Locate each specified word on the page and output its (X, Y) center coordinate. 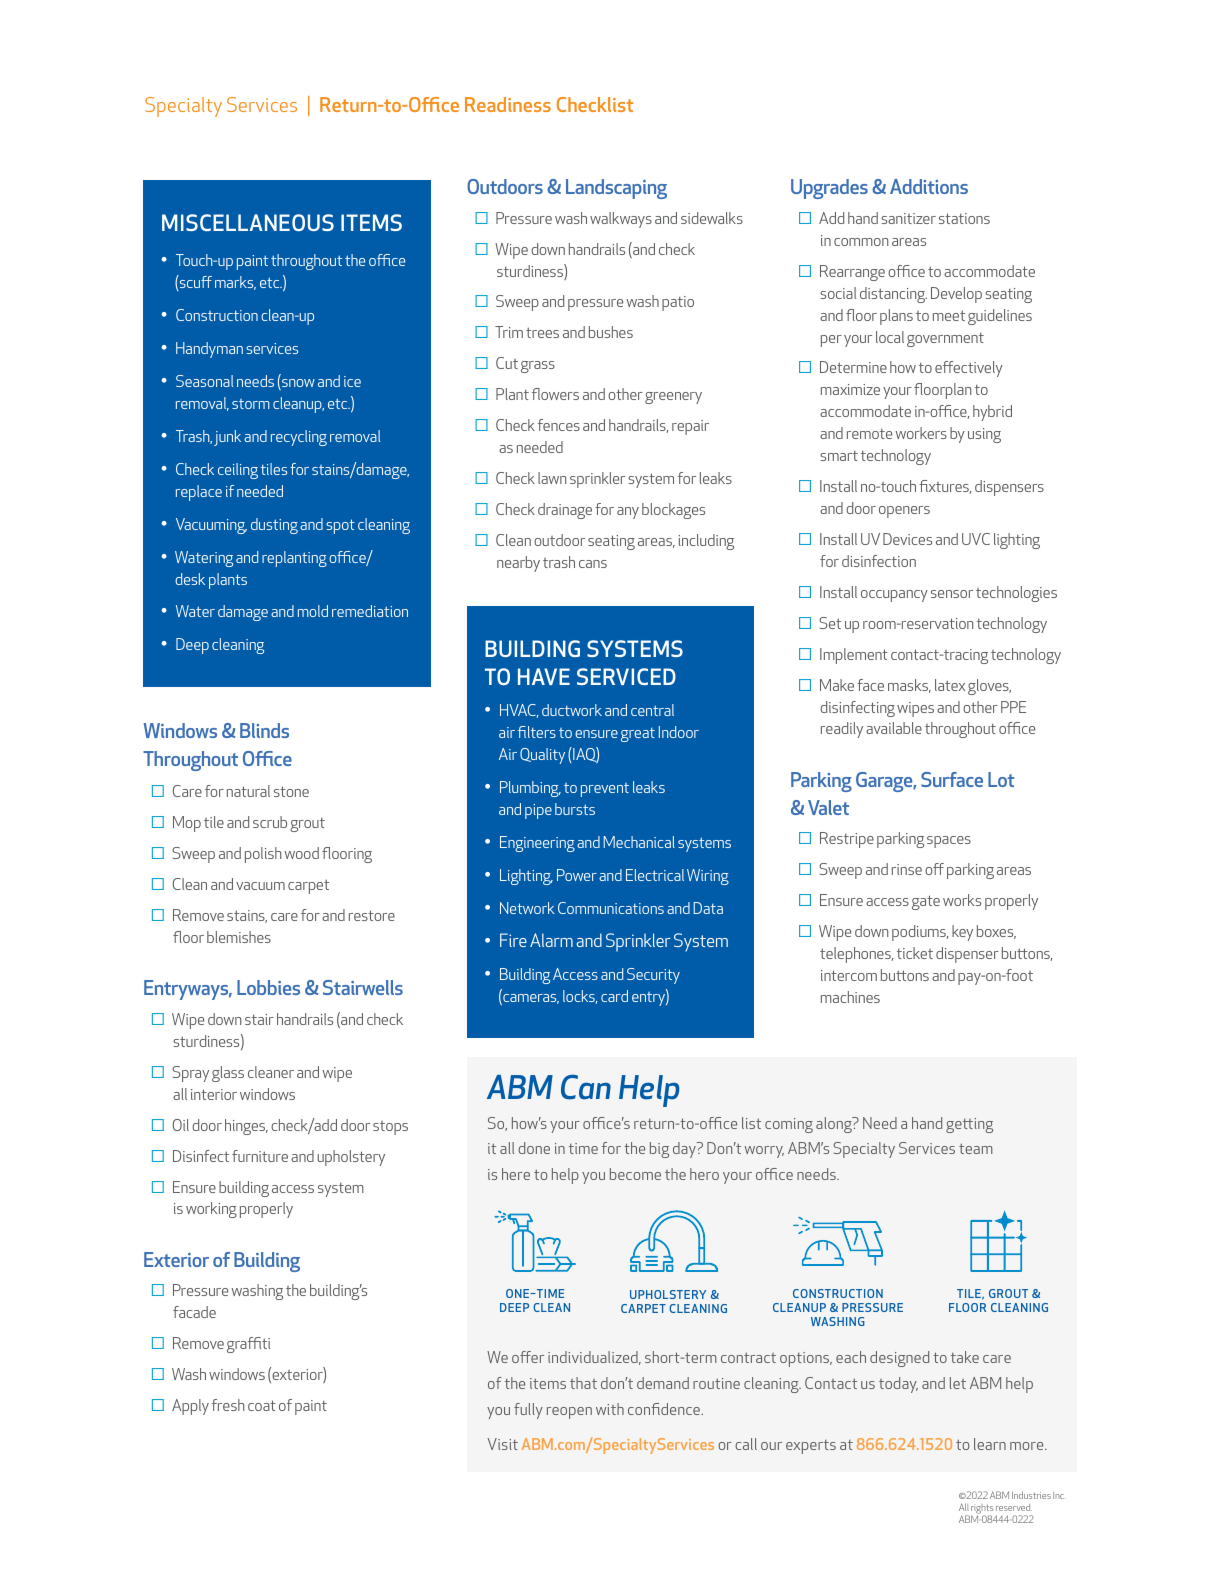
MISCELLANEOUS (248, 222)
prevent (605, 790)
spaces (949, 842)
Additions (929, 186)
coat (262, 1405)
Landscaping (616, 189)
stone (291, 791)
